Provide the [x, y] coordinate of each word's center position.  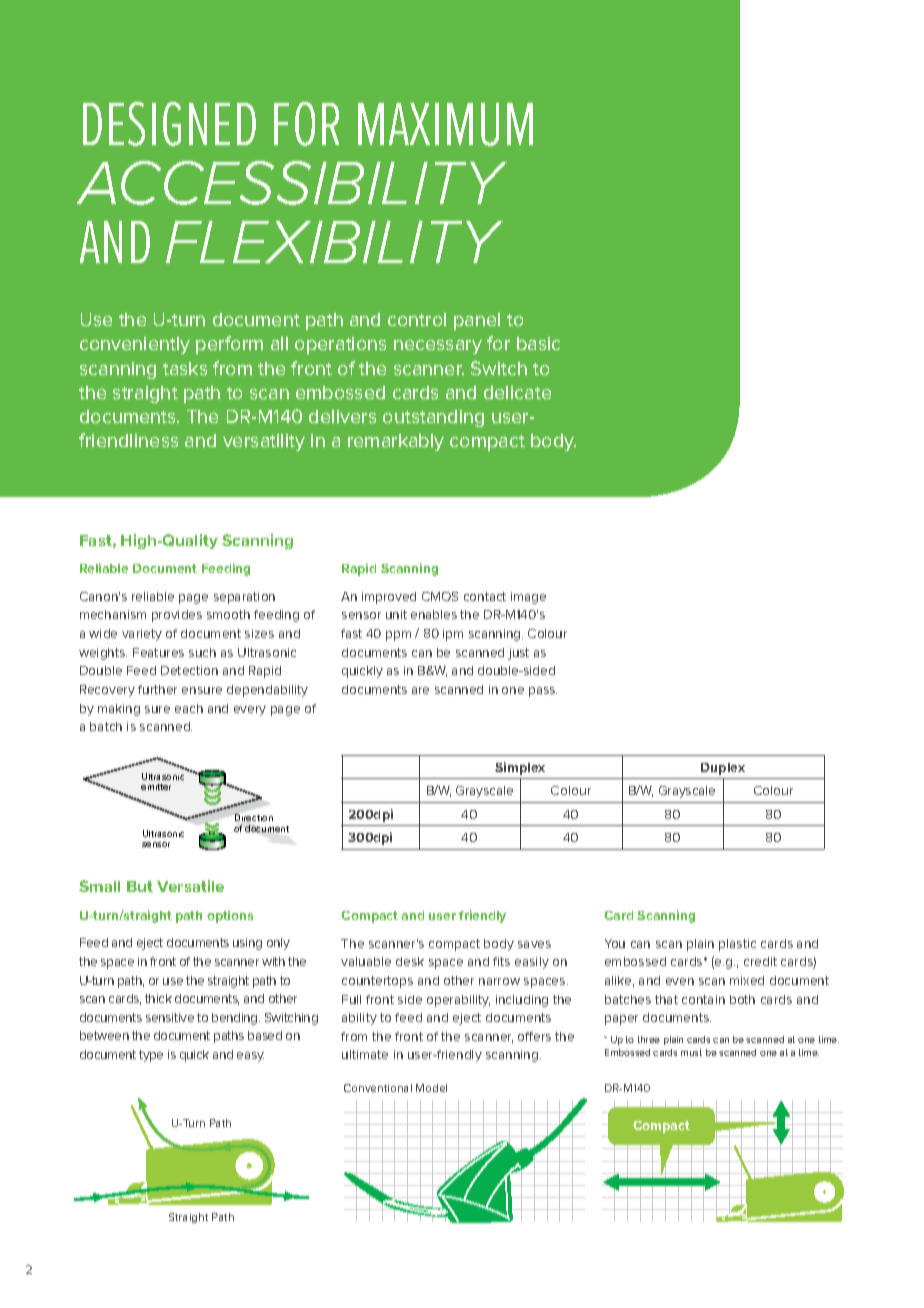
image [528, 598]
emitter [156, 787]
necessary [438, 347]
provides [177, 616]
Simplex [520, 768]
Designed [169, 124]
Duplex [723, 769]
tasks [185, 368]
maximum [445, 124]
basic [538, 343]
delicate [517, 392]
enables [434, 614]
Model [431, 1088]
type [151, 1056]
